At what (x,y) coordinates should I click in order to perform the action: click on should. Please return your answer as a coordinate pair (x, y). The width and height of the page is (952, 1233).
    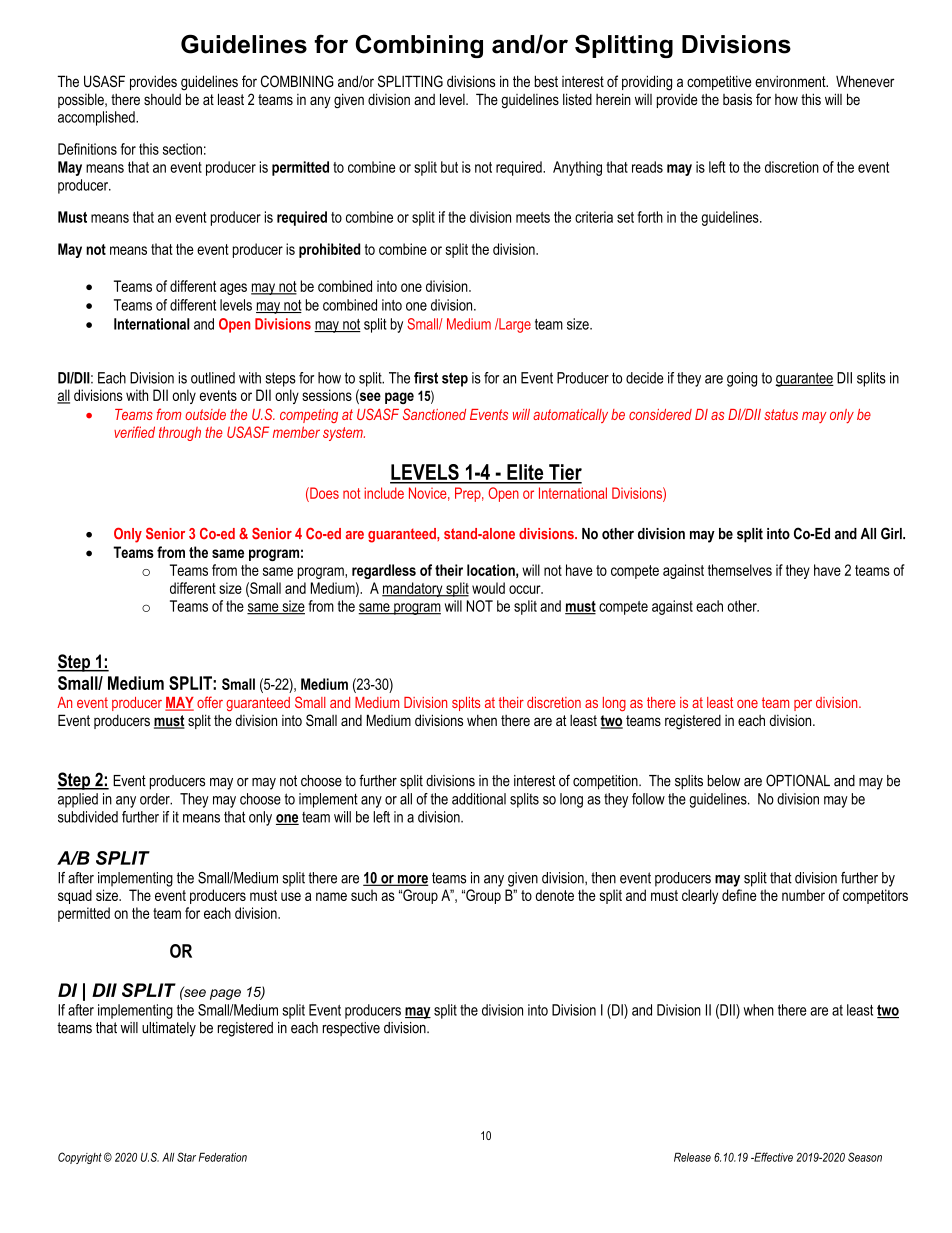
    Looking at the image, I should click on (162, 99).
